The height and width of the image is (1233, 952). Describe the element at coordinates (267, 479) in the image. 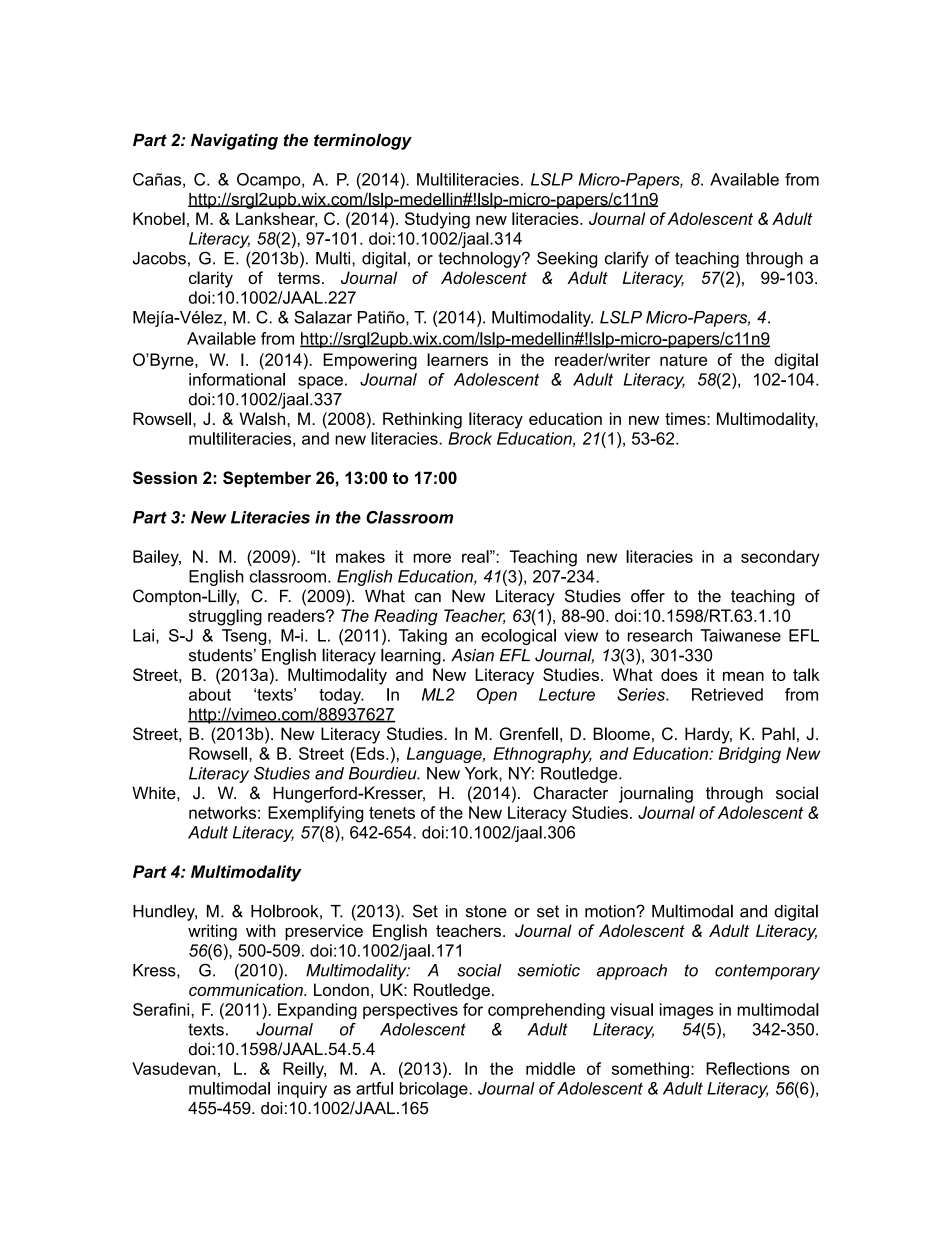

I see `September` at that location.
